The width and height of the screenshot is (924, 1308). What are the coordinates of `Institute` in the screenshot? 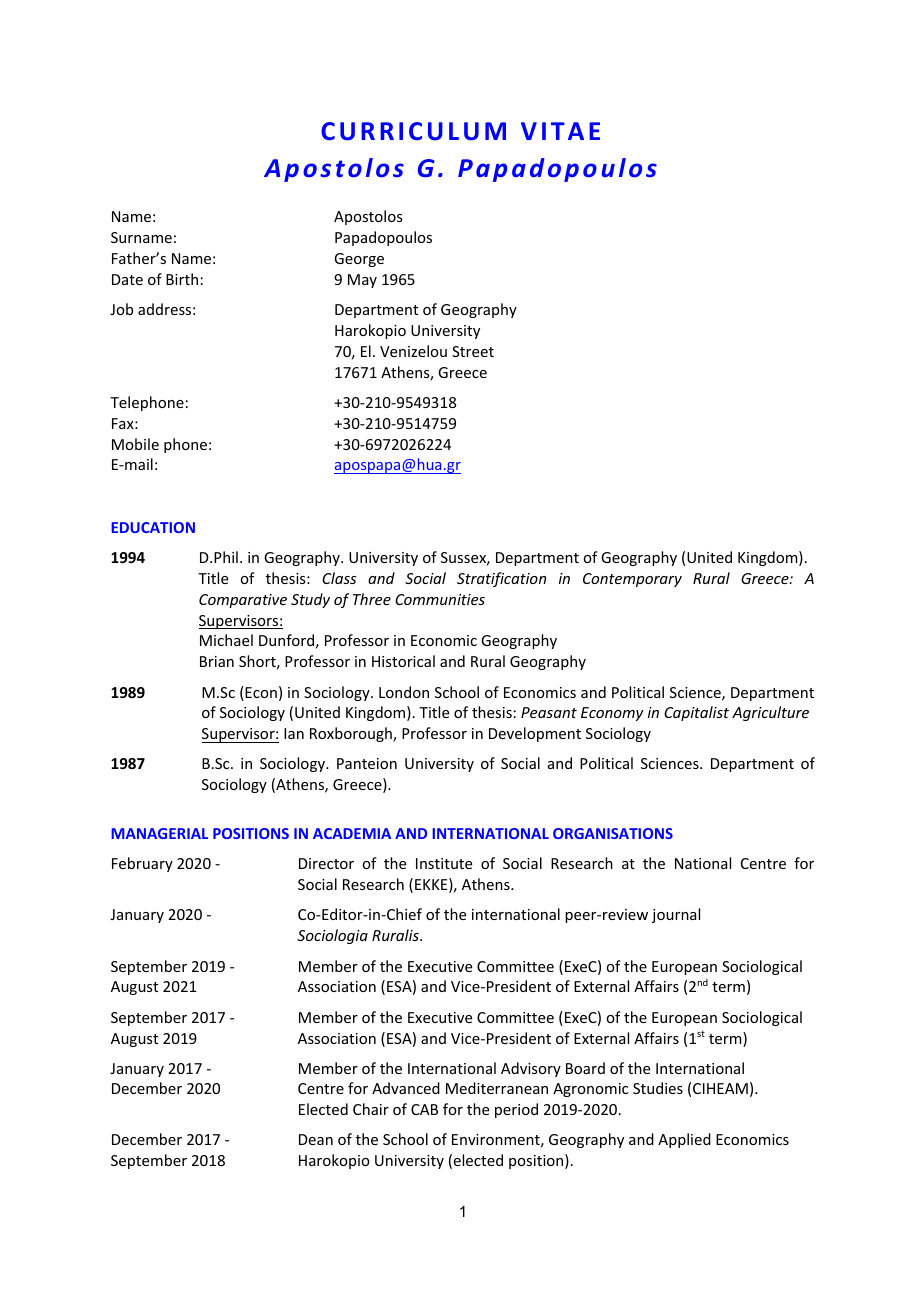 It's located at (444, 863).
